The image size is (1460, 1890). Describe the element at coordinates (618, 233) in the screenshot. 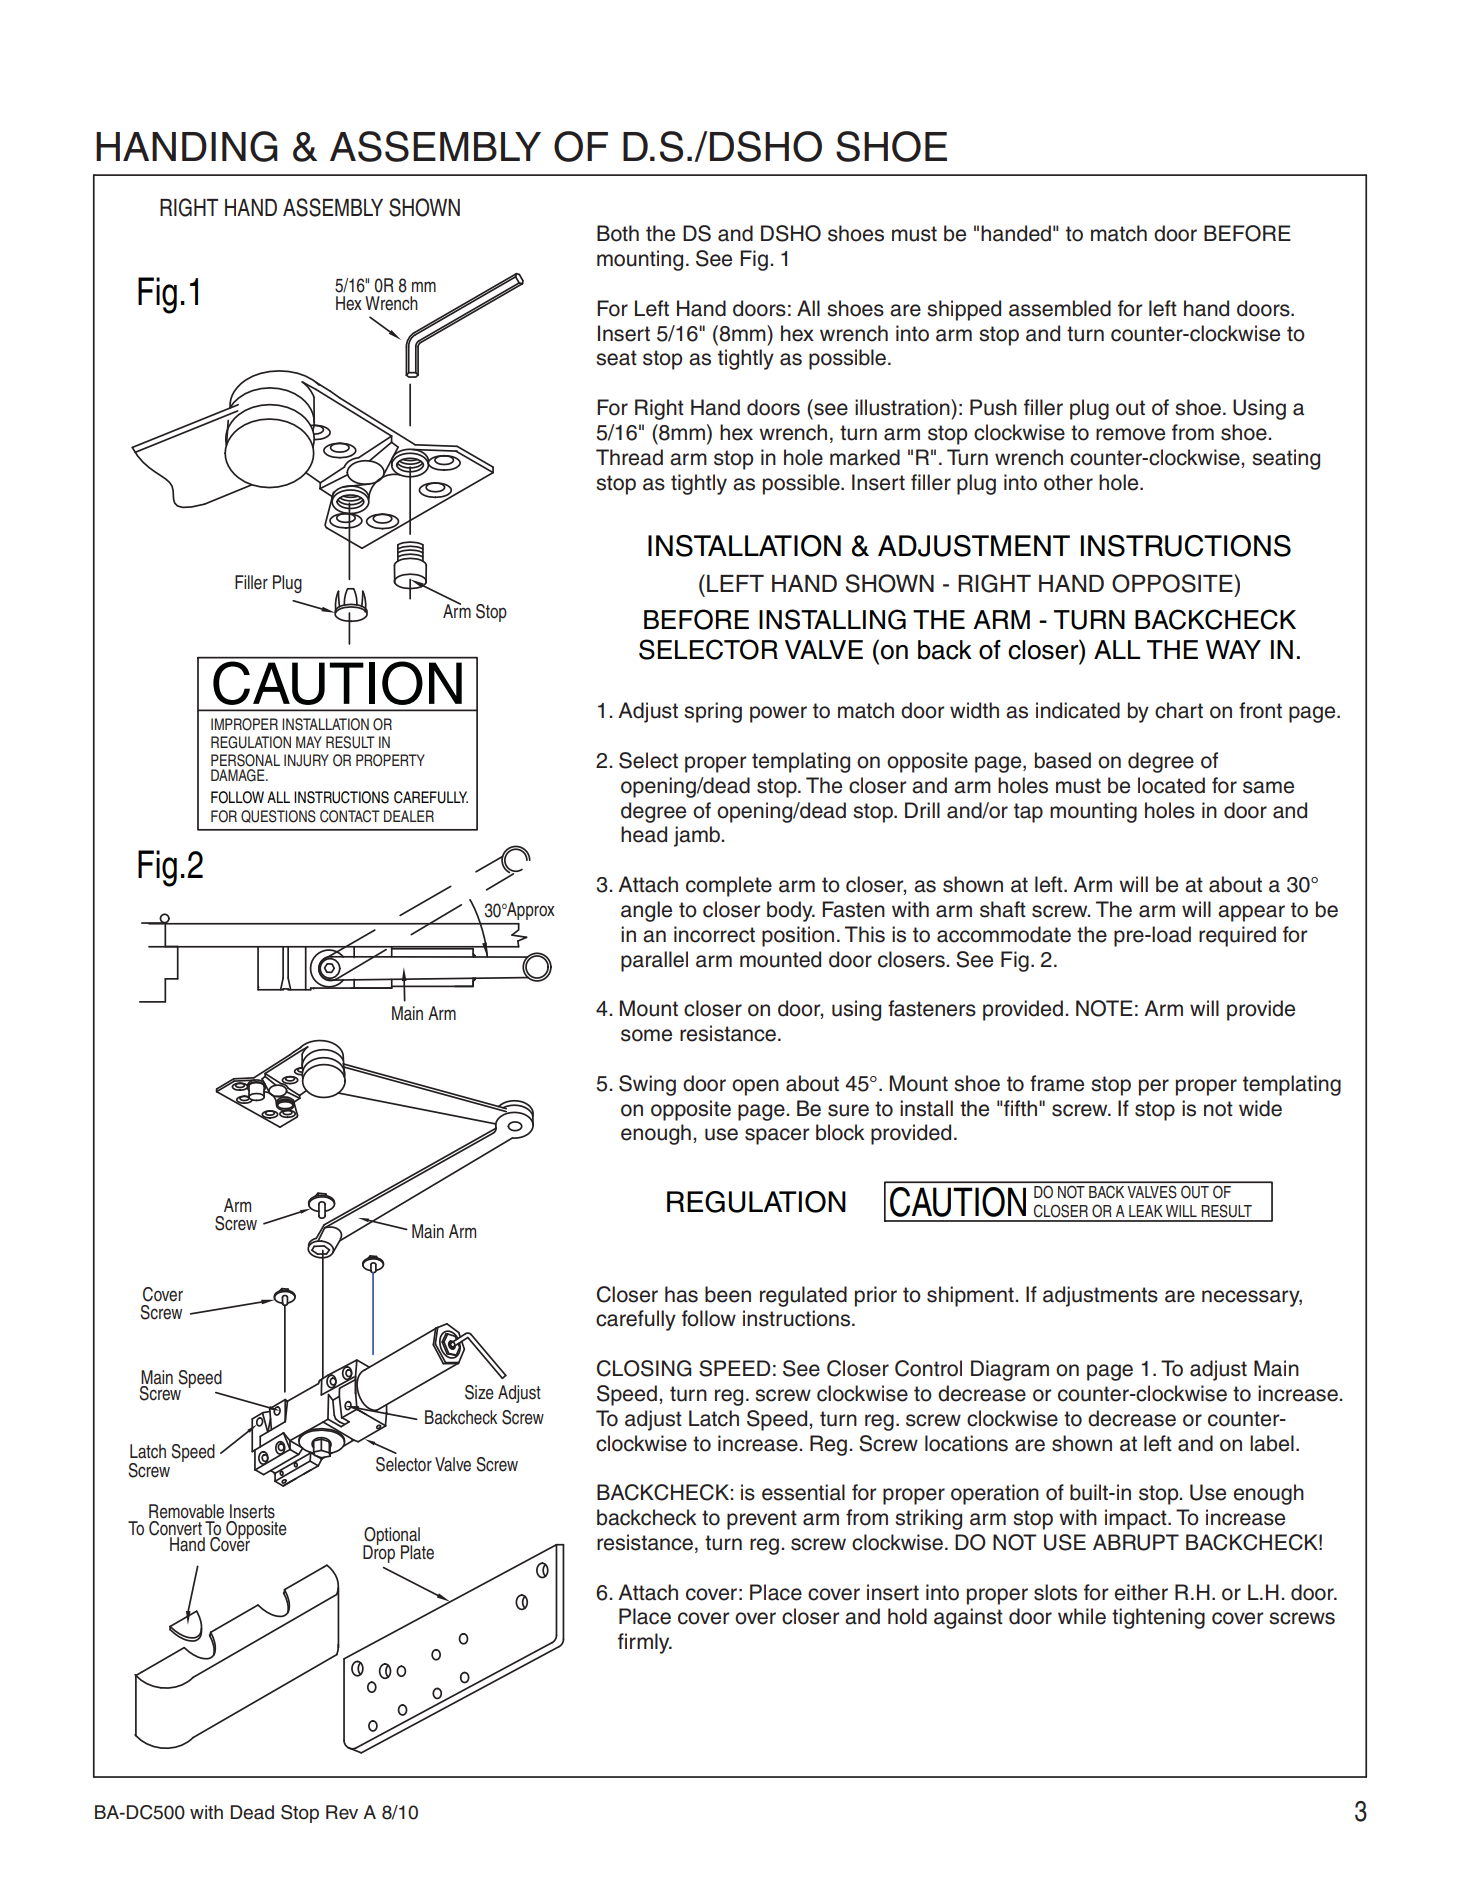

I see `Both` at that location.
